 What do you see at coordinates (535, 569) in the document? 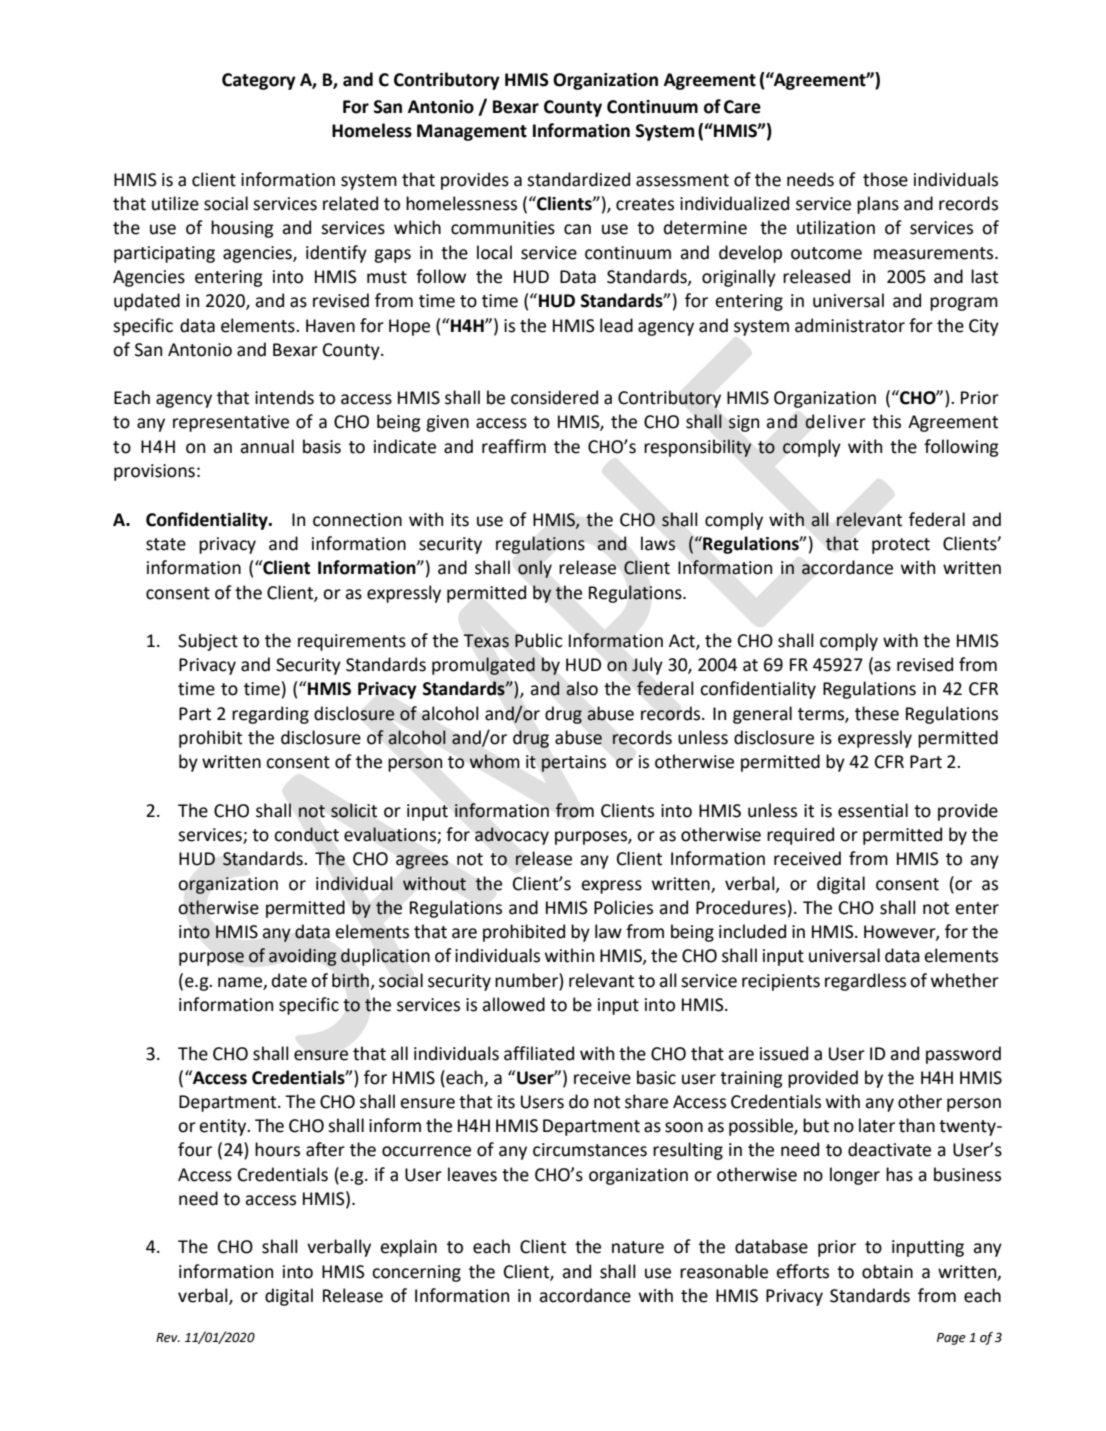
I see `only` at bounding box center [535, 569].
